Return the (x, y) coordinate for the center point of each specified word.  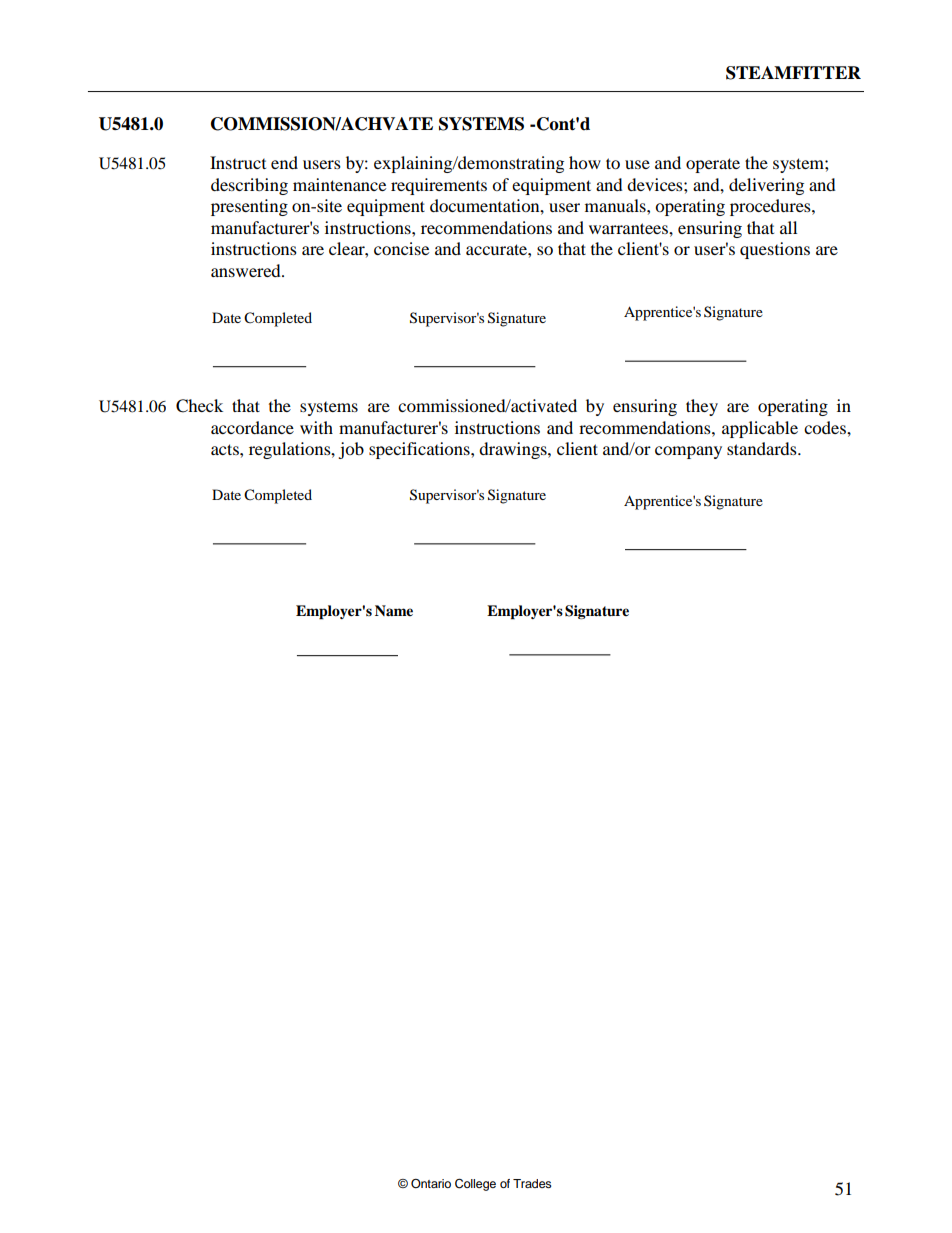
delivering (766, 186)
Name (394, 610)
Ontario (431, 1184)
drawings (514, 450)
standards (763, 448)
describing (249, 186)
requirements (439, 186)
